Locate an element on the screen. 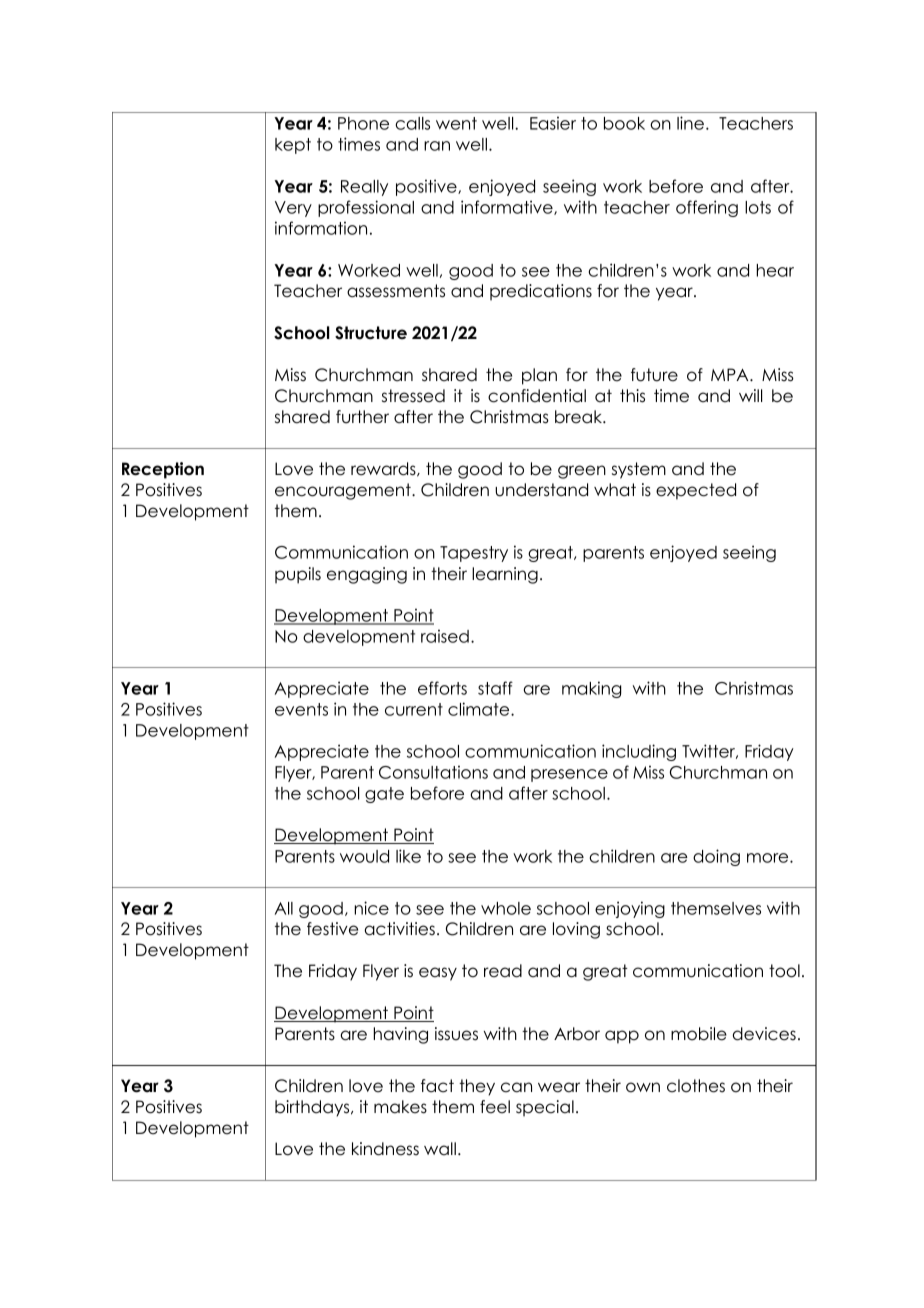 The height and width of the screenshot is (1308, 924). plan is located at coordinates (539, 376).
